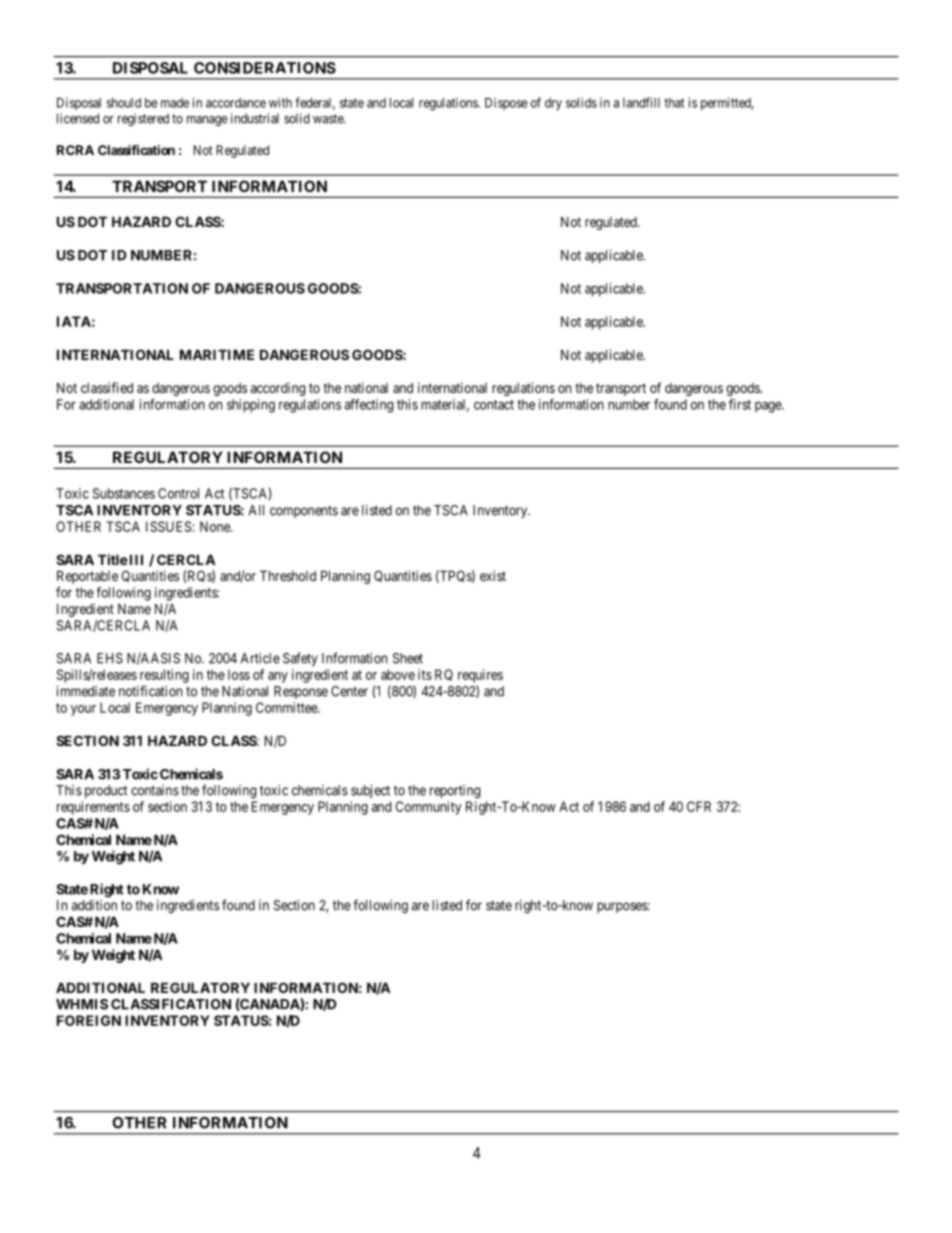 This screenshot has height=1233, width=952. What do you see at coordinates (493, 575) in the screenshot?
I see `exist` at bounding box center [493, 575].
